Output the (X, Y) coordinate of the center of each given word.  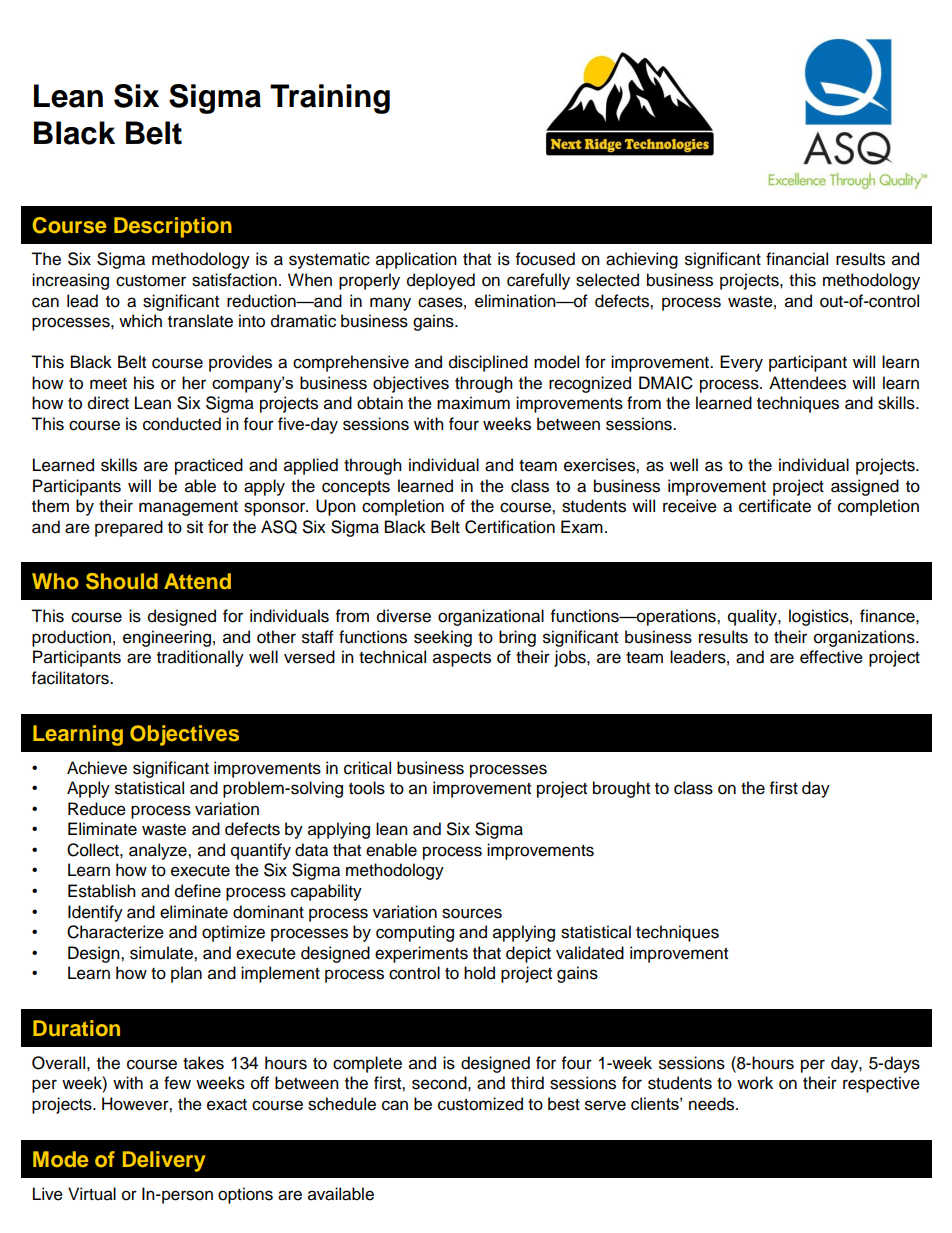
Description (173, 227)
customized (480, 1104)
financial (797, 259)
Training (330, 99)
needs (713, 1104)
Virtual (92, 1194)
